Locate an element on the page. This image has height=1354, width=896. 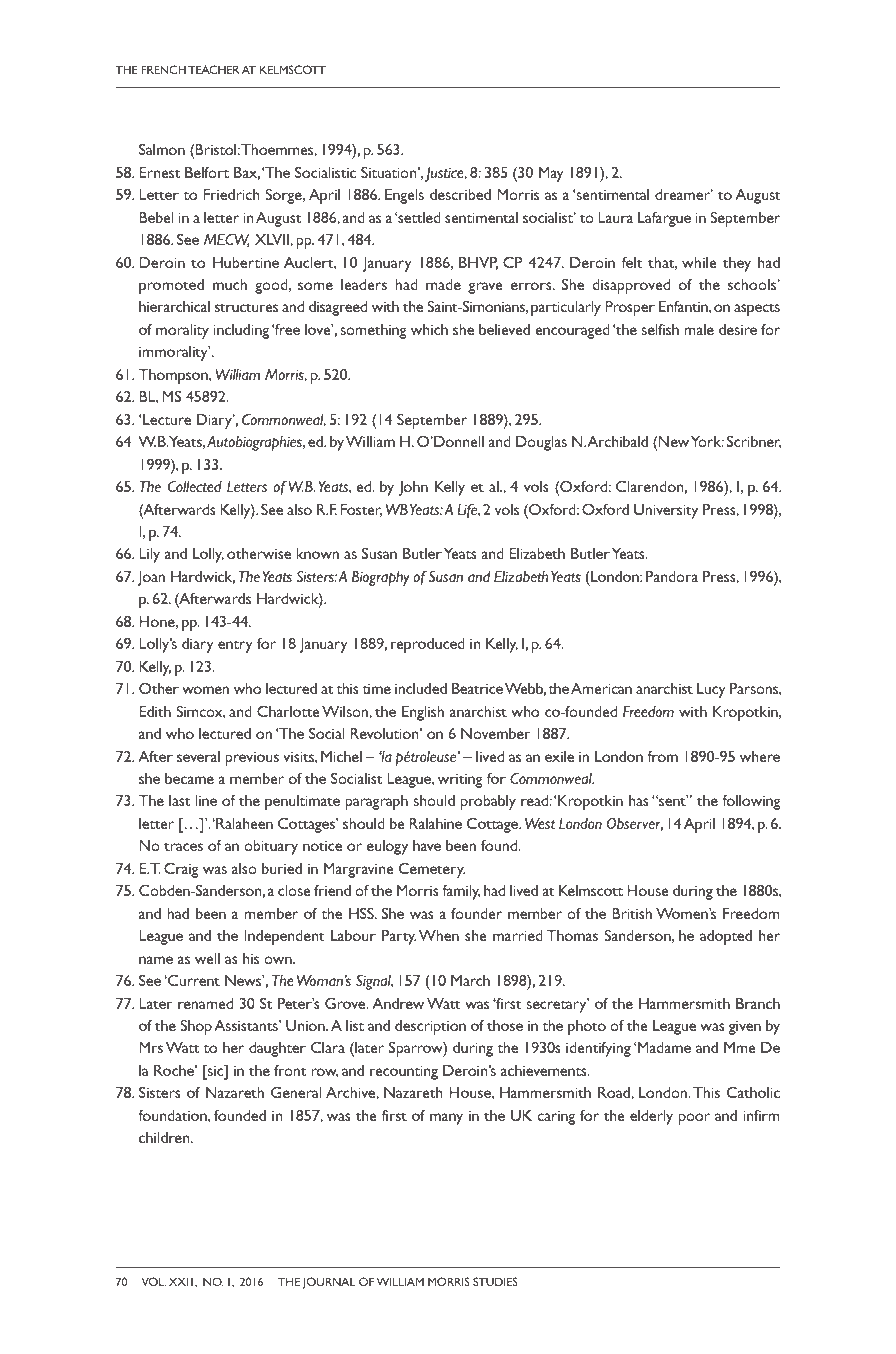
while is located at coordinates (699, 262).
